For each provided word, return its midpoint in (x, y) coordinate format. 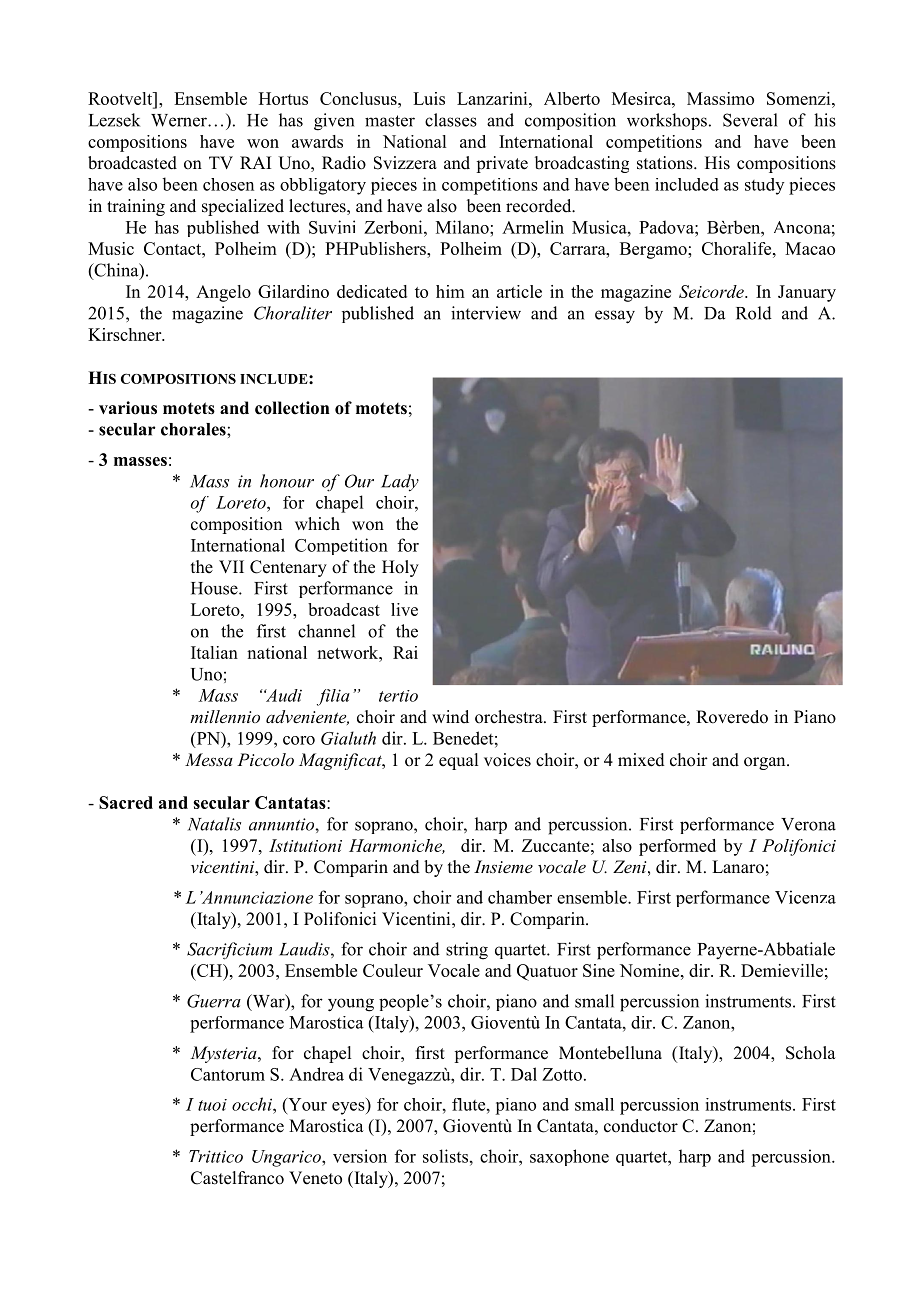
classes (451, 120)
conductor (641, 1126)
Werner (180, 120)
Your (306, 1104)
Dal (524, 1074)
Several (750, 120)
